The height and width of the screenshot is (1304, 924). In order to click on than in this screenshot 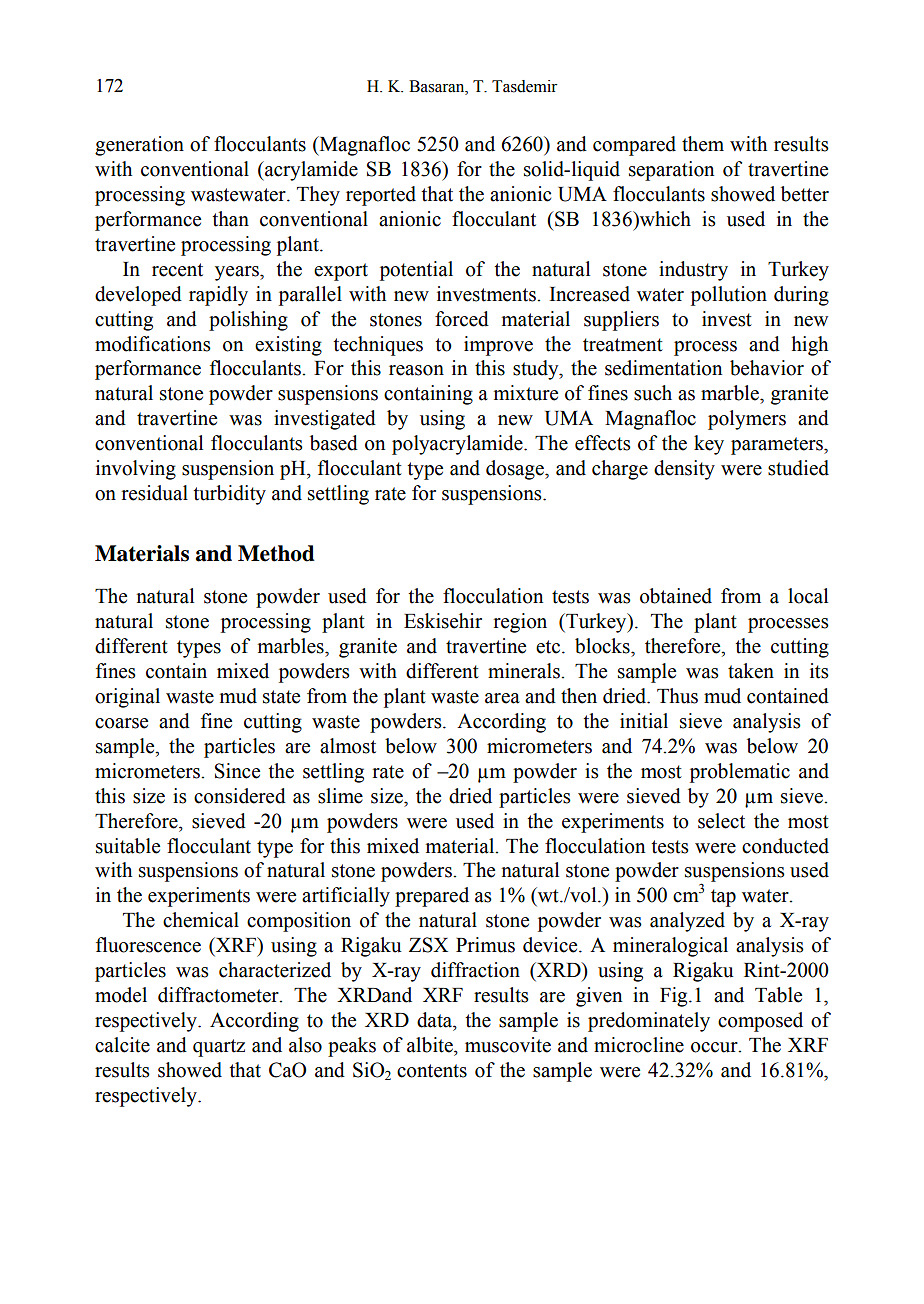, I will do `click(230, 219)`.
